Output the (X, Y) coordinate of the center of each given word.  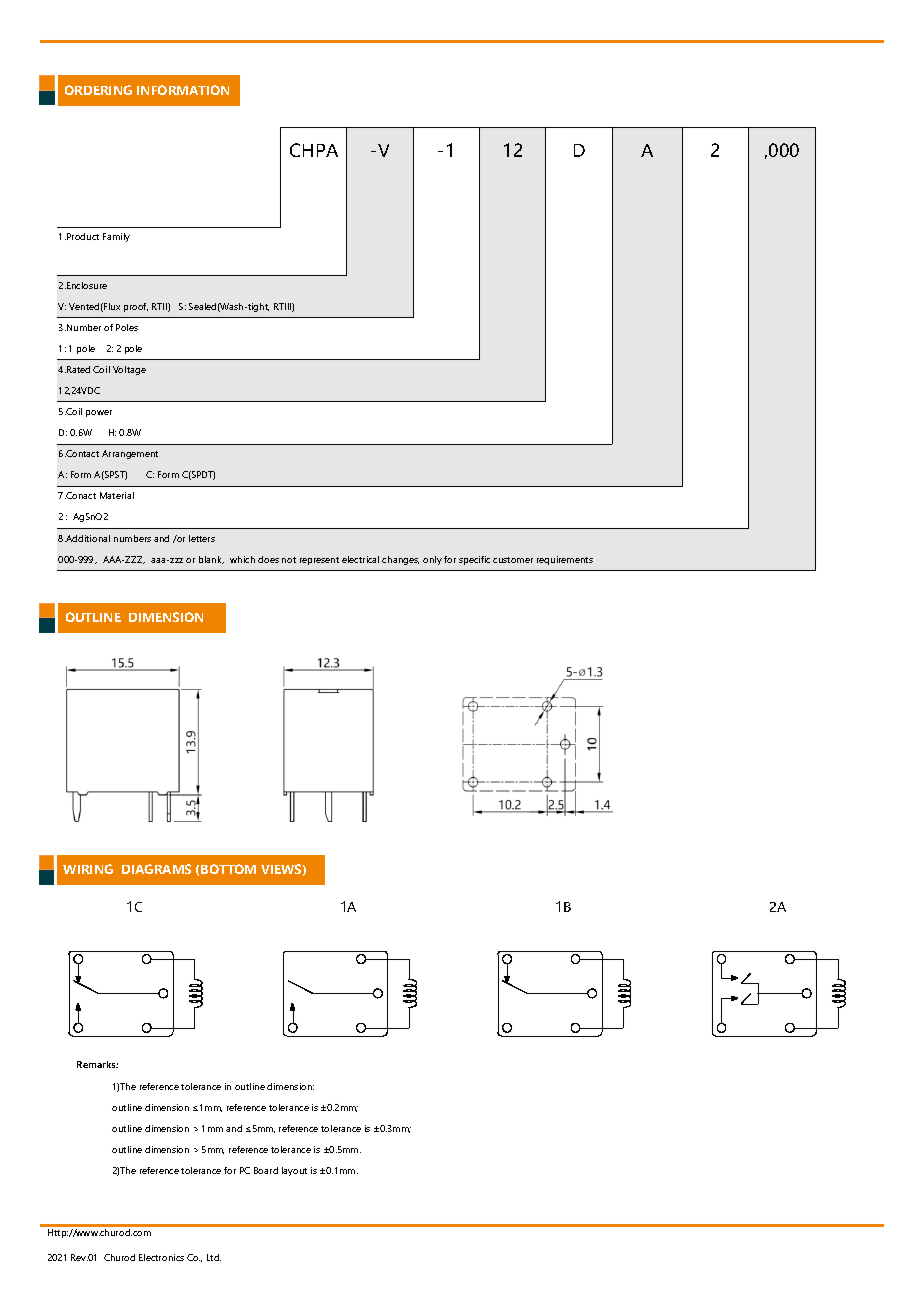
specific (474, 560)
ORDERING (98, 90)
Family (116, 237)
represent (319, 561)
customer (513, 560)
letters (202, 538)
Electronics (161, 1257)
